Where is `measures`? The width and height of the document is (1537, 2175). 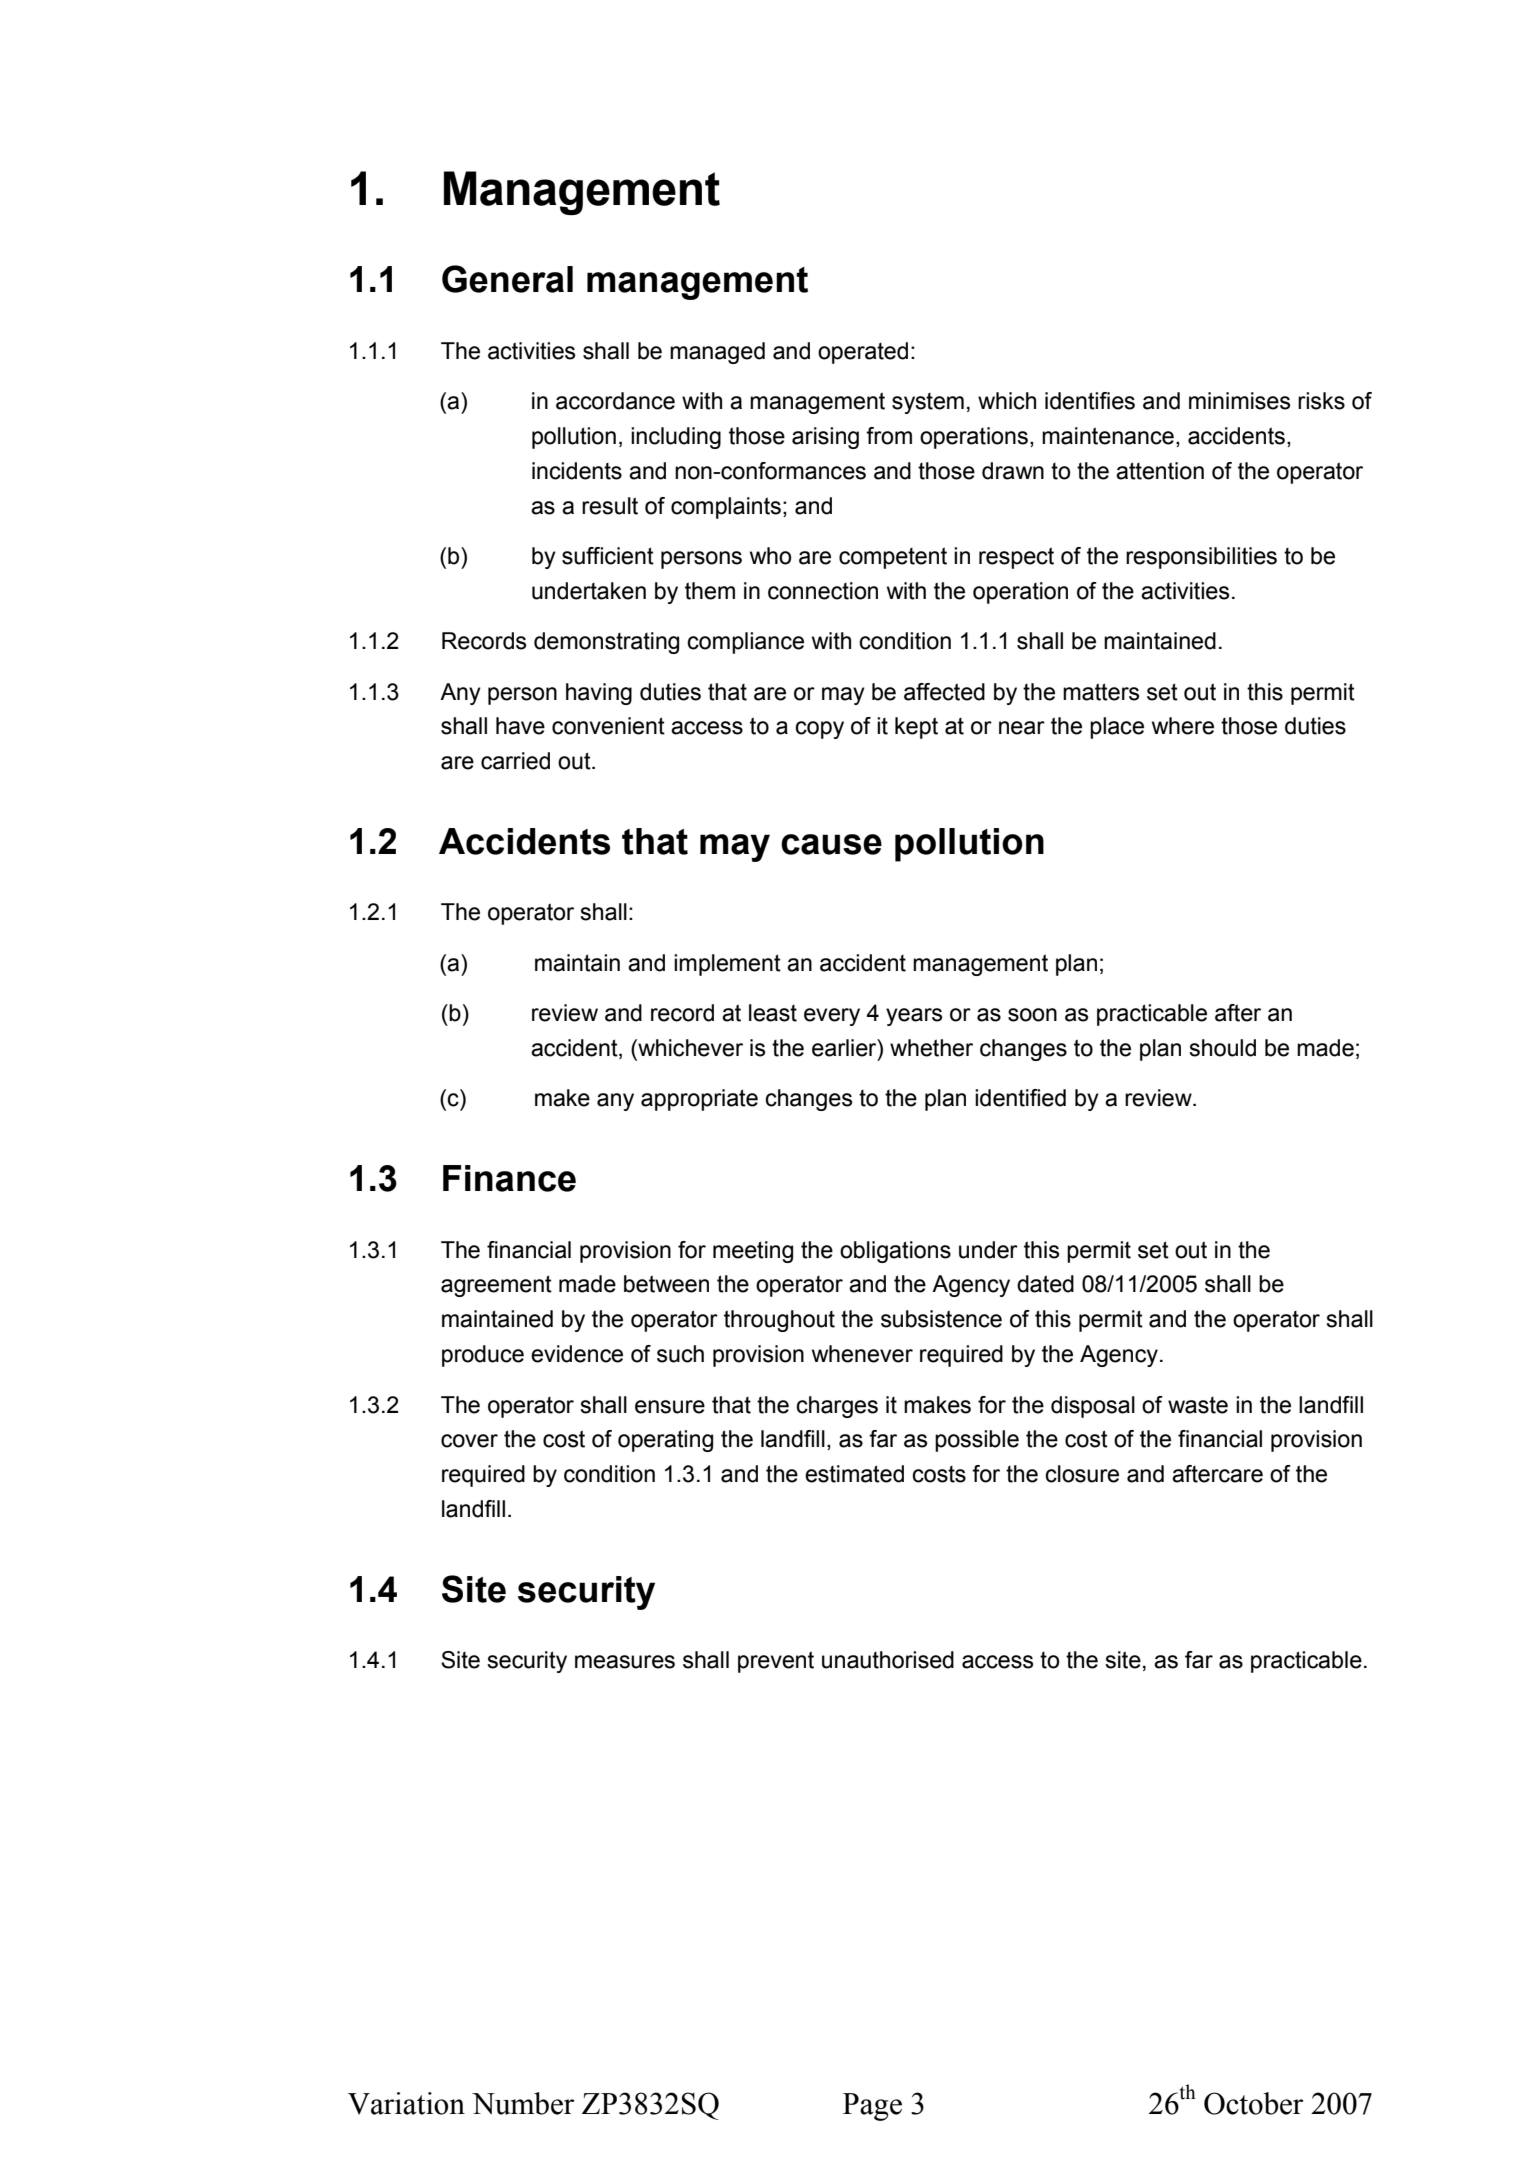 measures is located at coordinates (625, 1662).
